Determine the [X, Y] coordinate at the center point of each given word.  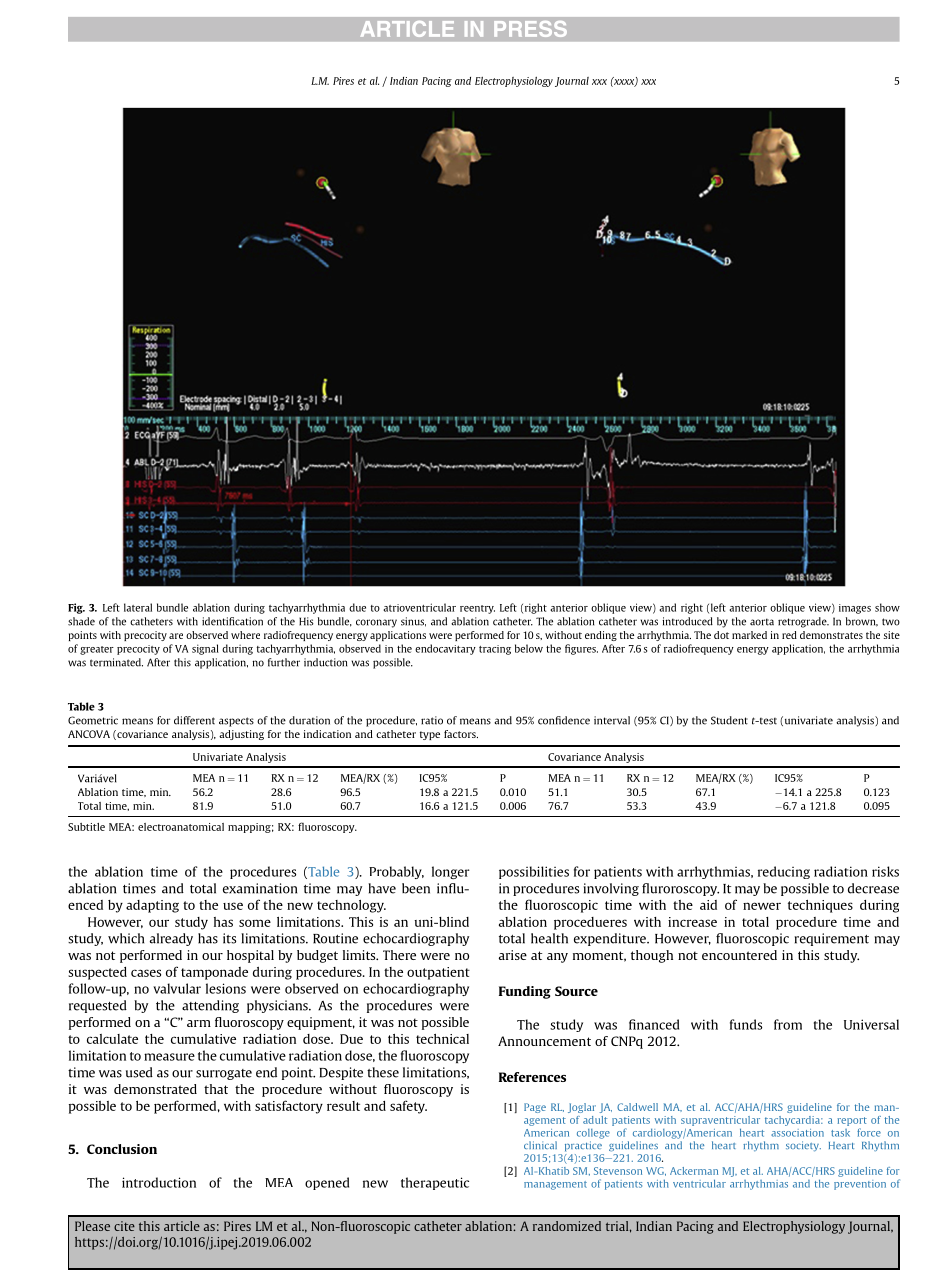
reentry [477, 609]
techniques [820, 906]
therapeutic [435, 1183]
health [549, 938]
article [182, 1226]
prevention [860, 1185]
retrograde [803, 622]
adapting [152, 906]
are [176, 636]
